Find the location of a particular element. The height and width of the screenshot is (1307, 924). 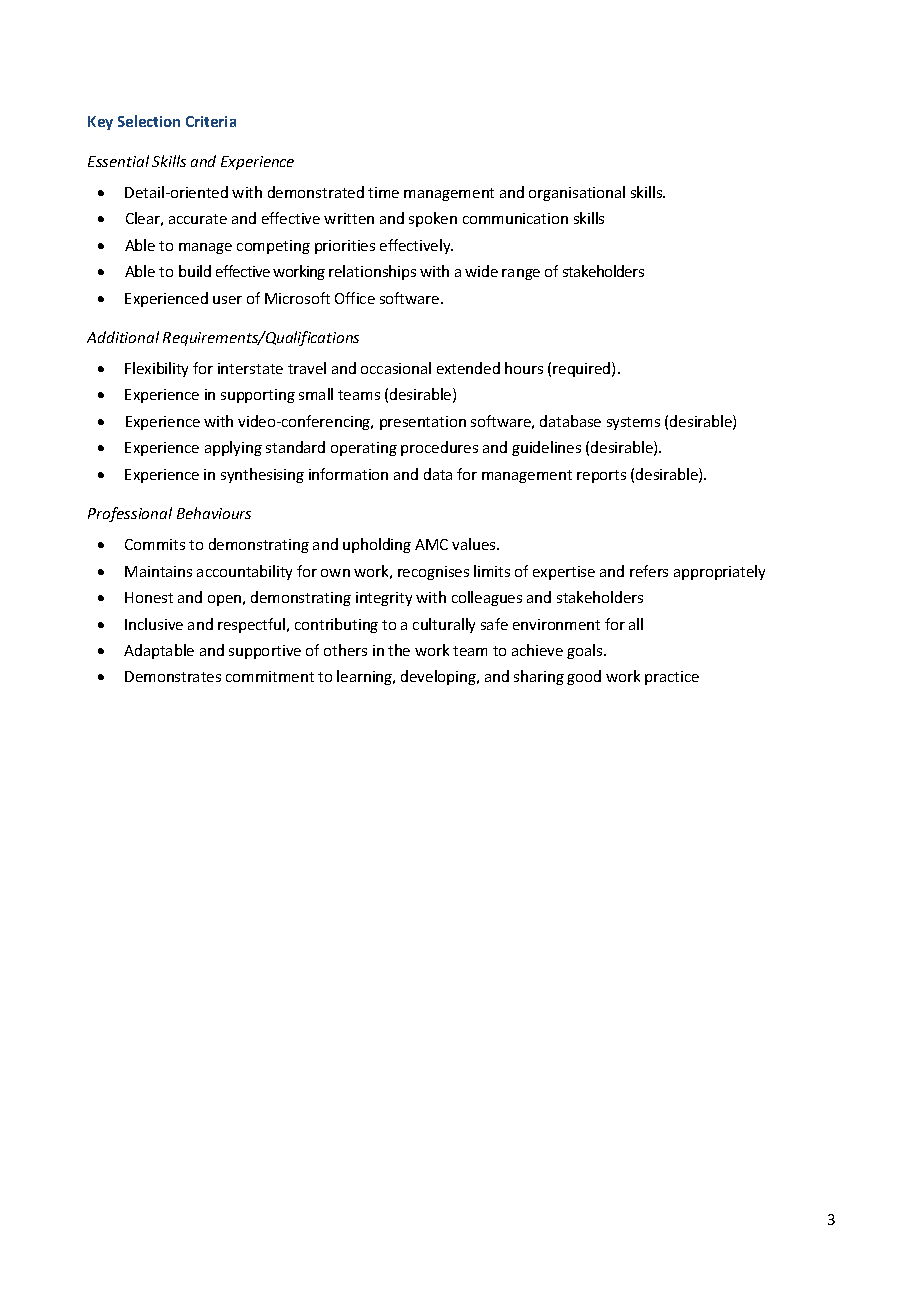

Commits is located at coordinates (155, 544).
